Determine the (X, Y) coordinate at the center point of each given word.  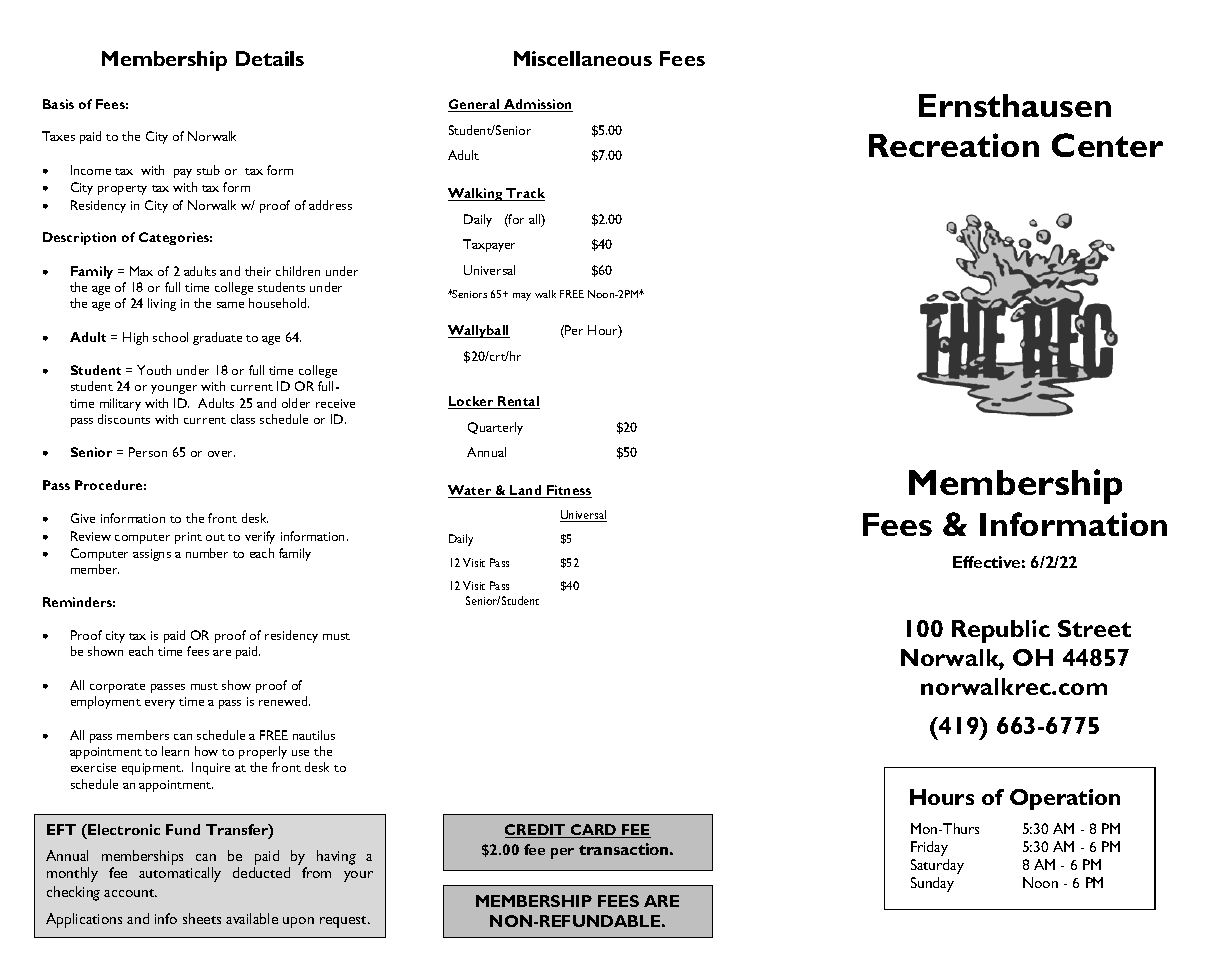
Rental (518, 402)
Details (270, 58)
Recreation (954, 145)
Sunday (932, 884)
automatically (180, 874)
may (522, 297)
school (170, 337)
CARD (594, 831)
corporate (117, 688)
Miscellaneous (583, 58)
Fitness (568, 491)
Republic (1001, 631)
